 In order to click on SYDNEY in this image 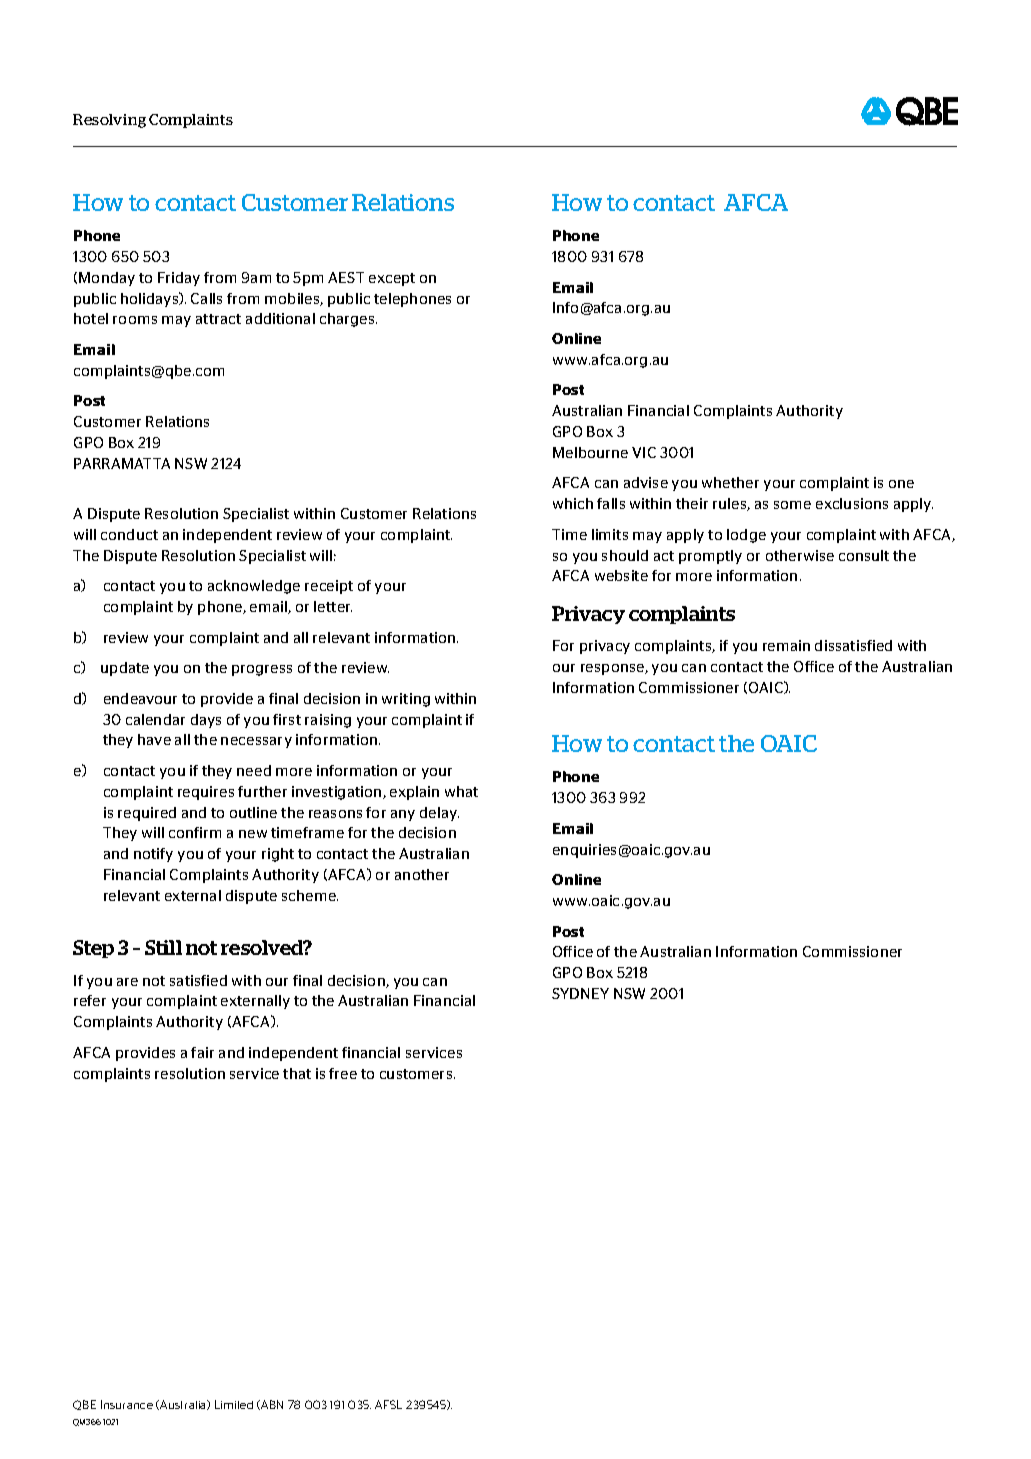, I will do `click(580, 993)`.
